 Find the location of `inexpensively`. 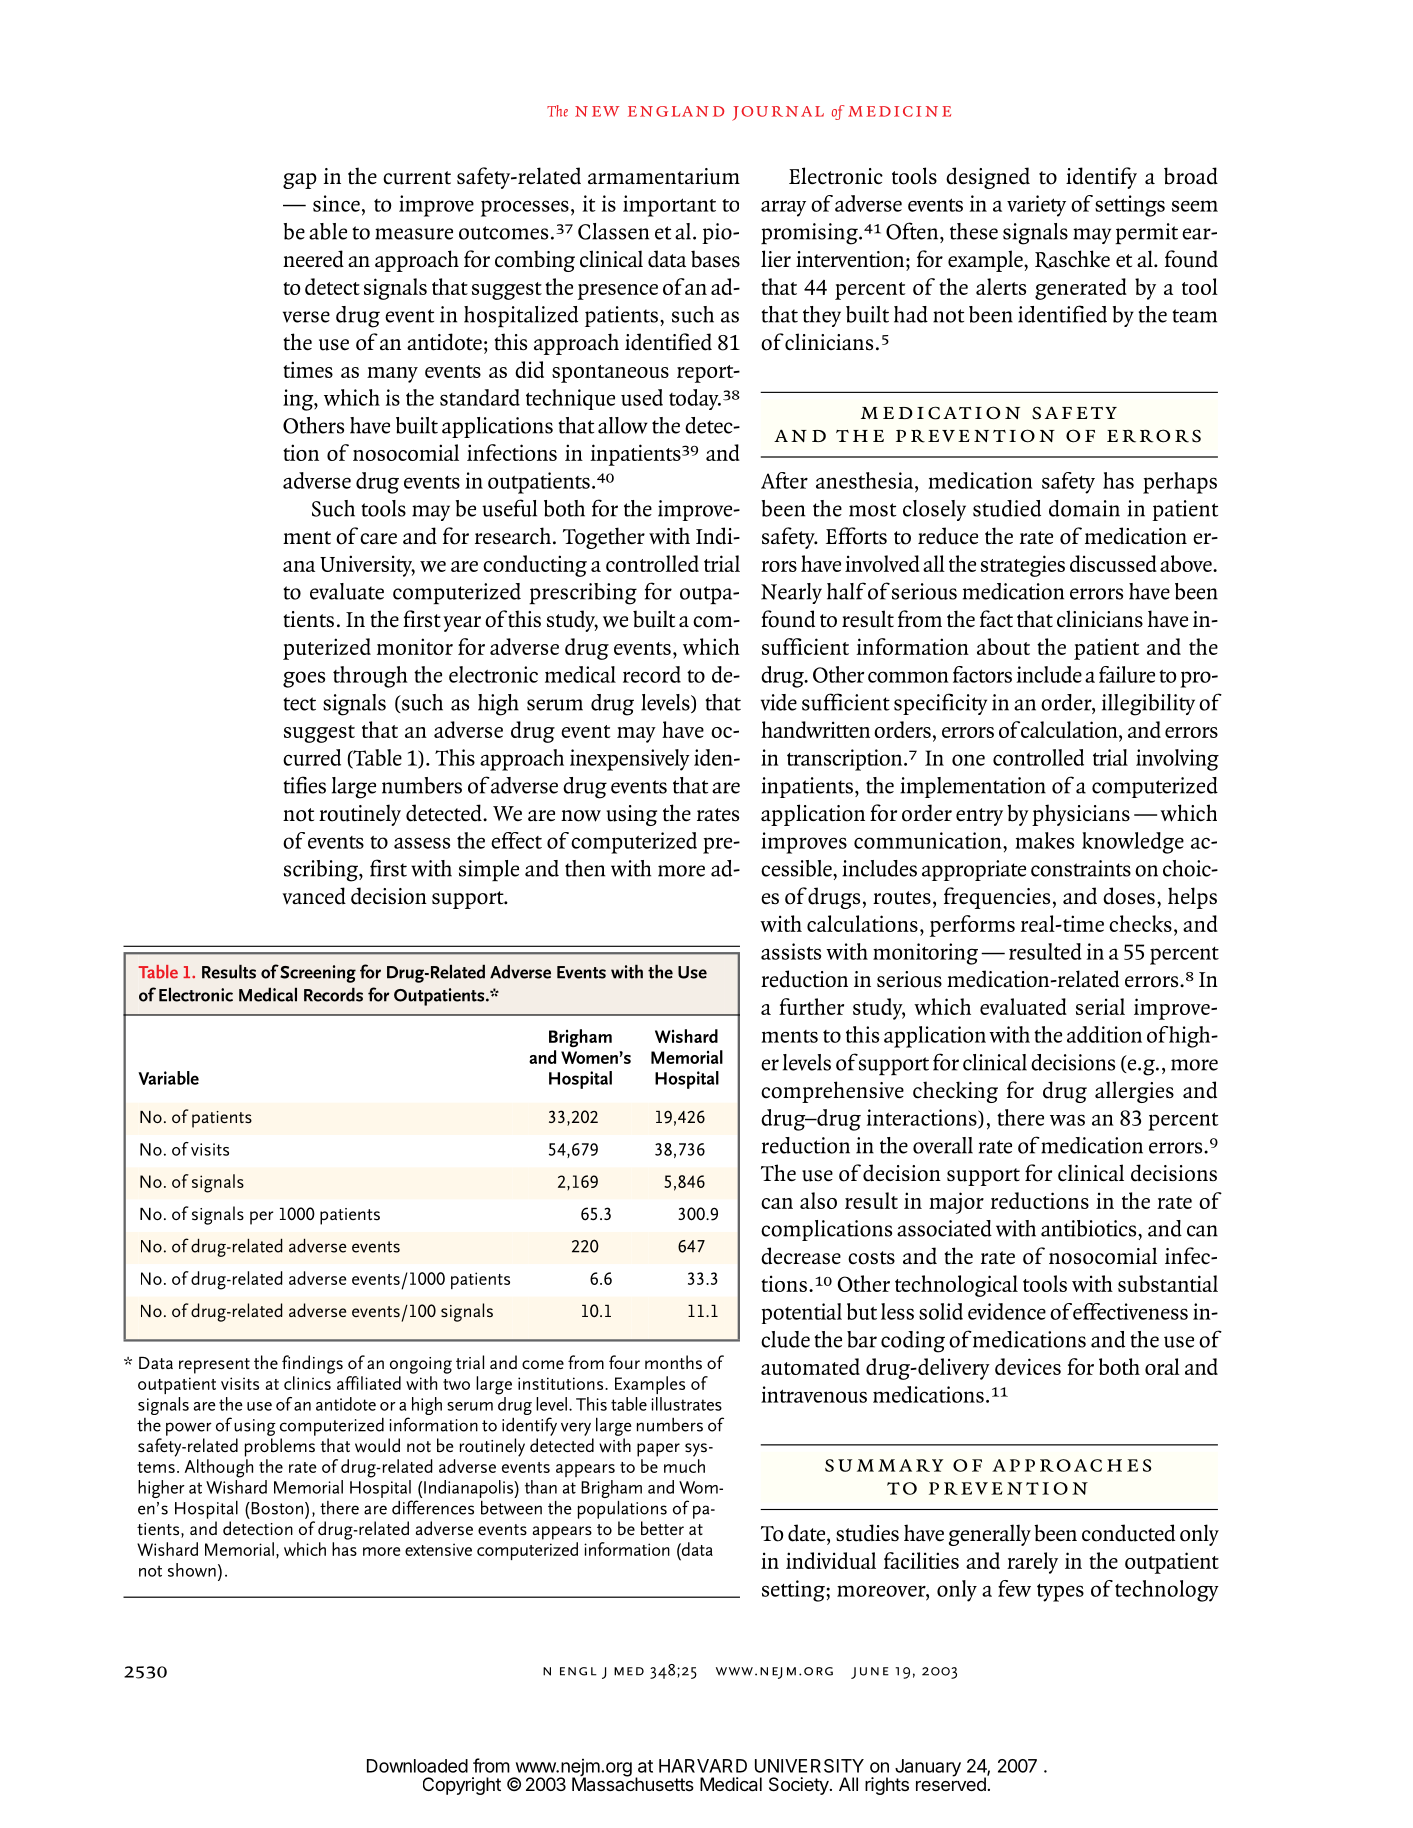

inexpensively is located at coordinates (630, 760).
